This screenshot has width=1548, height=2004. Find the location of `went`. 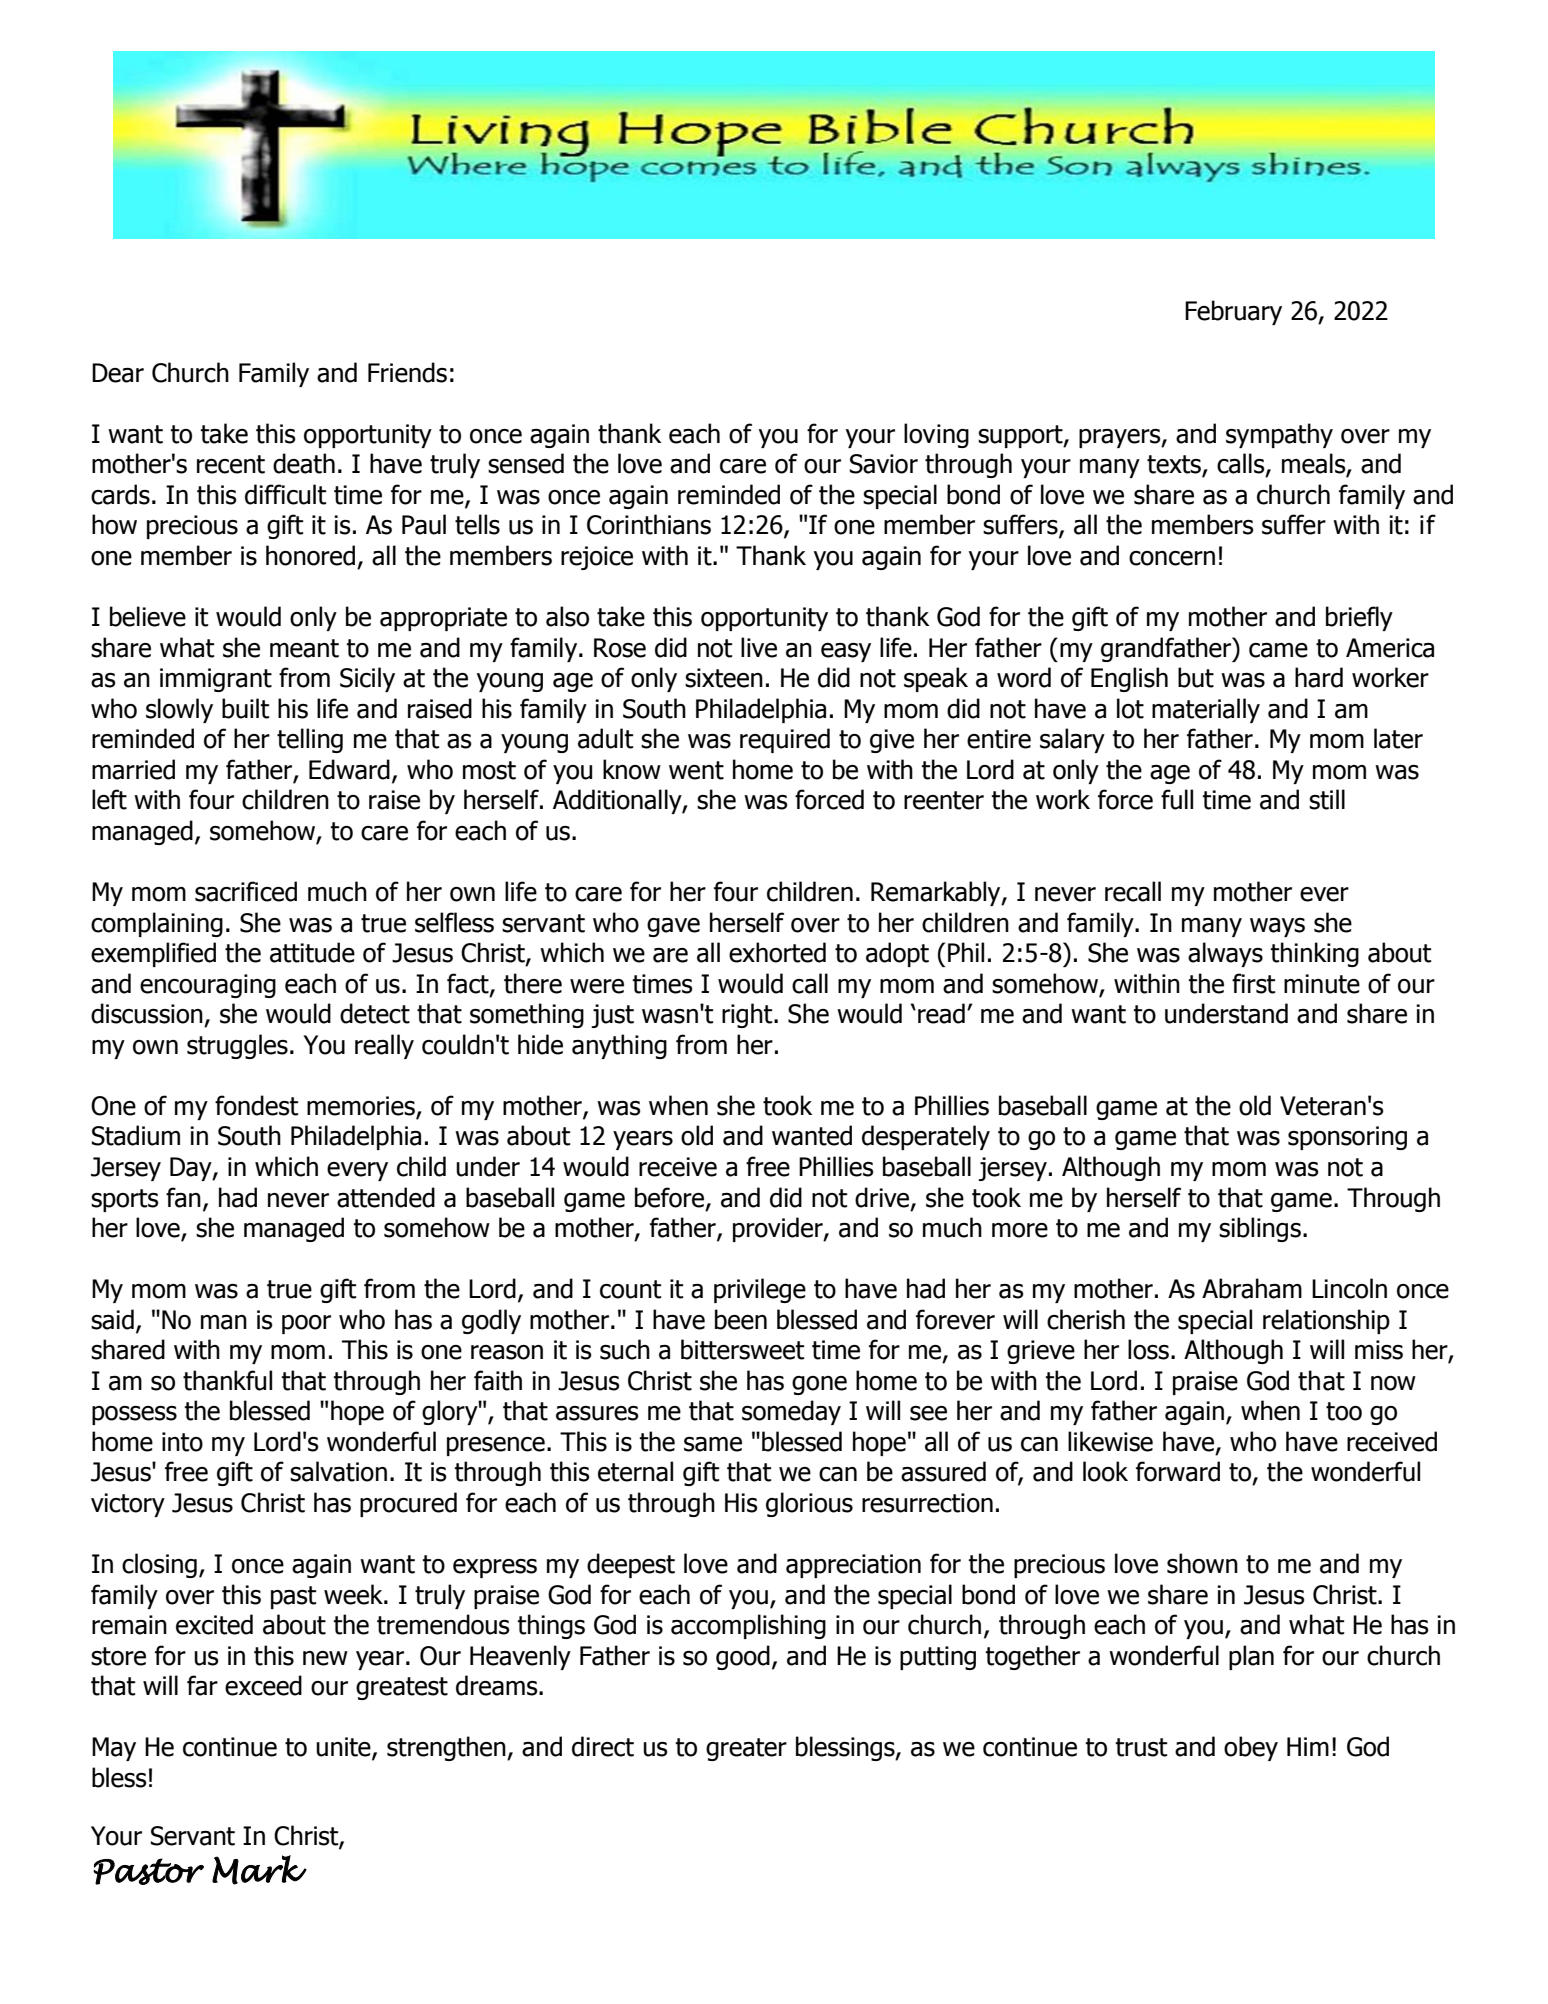

went is located at coordinates (696, 770).
